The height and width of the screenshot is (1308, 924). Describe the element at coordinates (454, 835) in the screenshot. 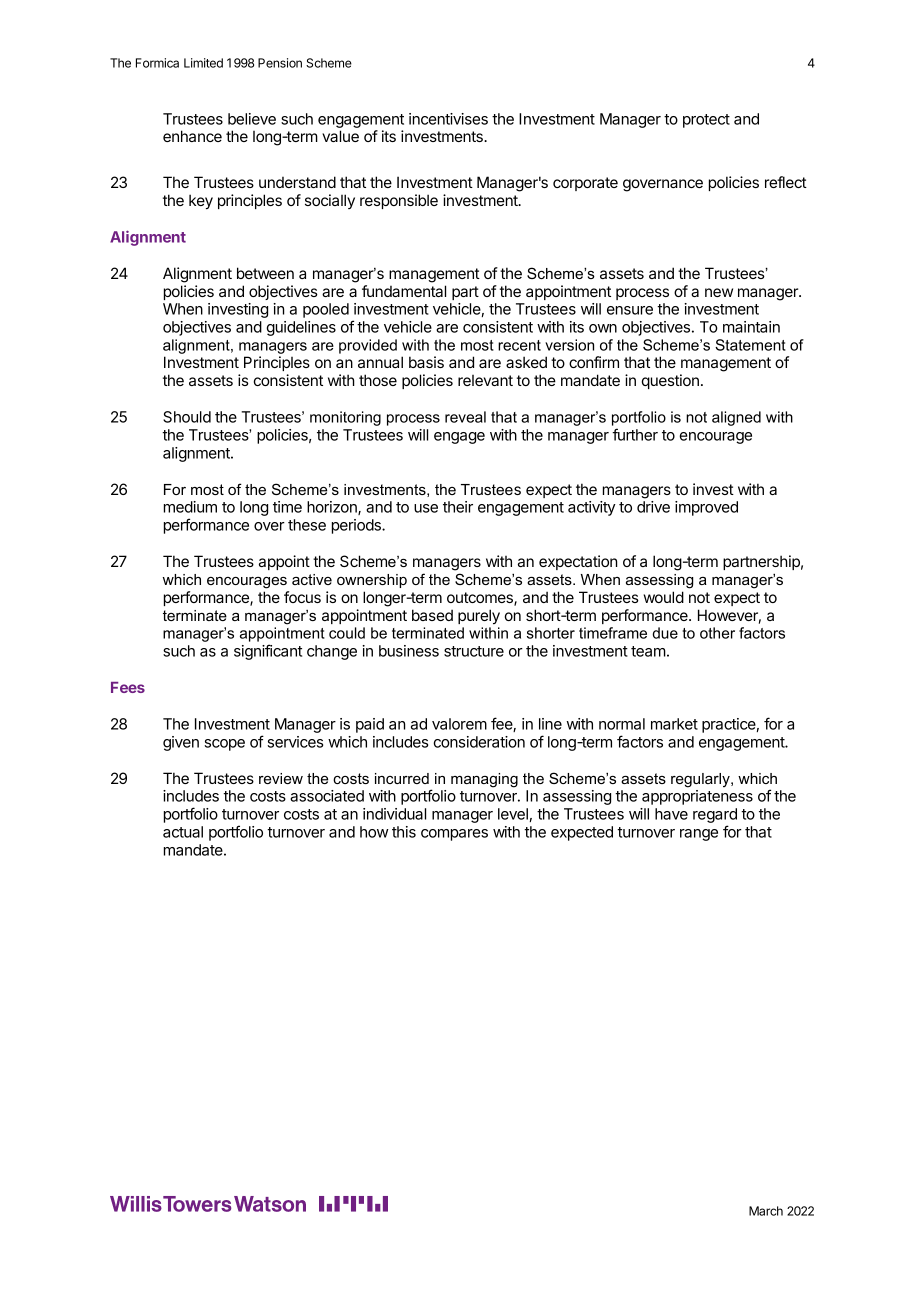

I see `compares` at that location.
